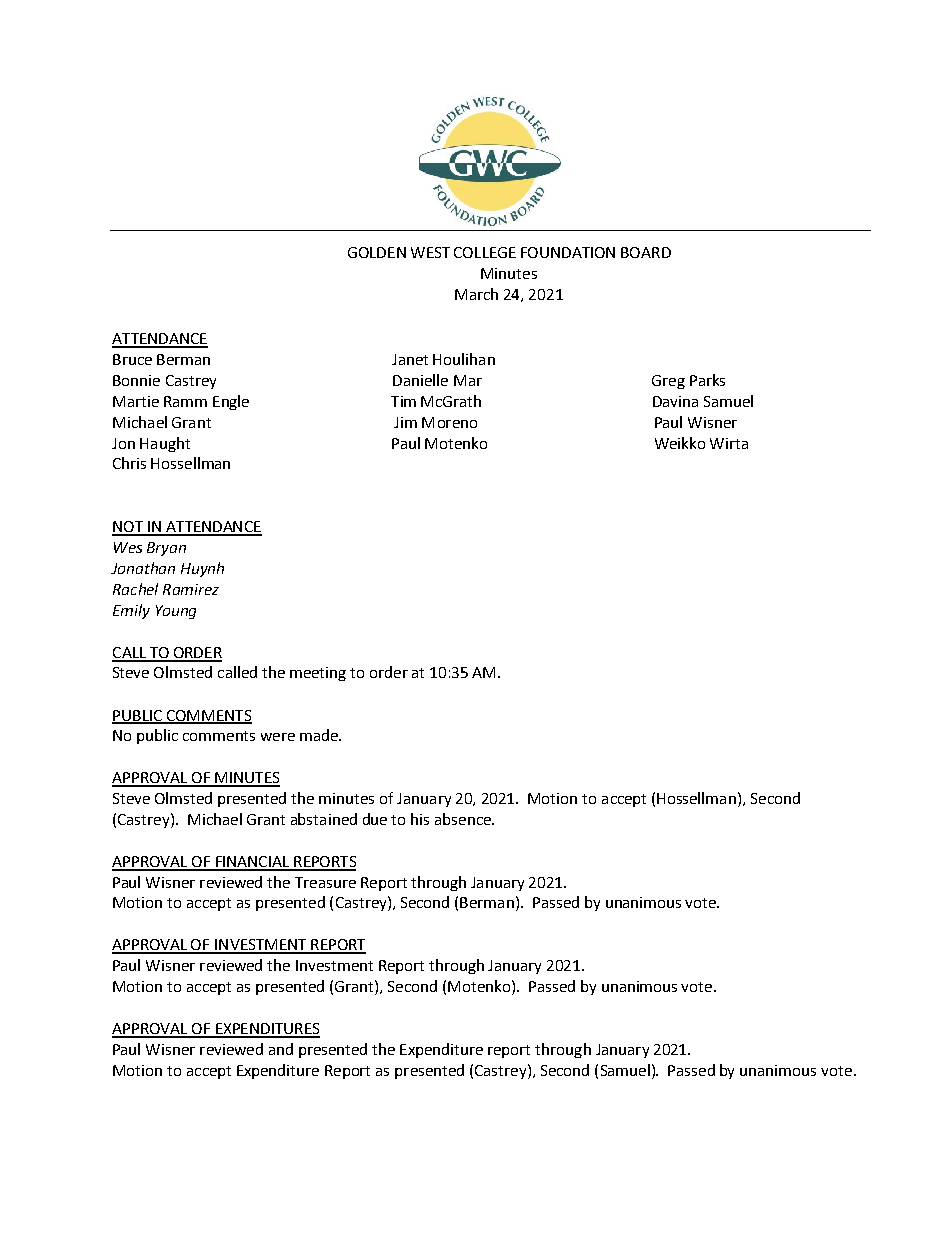 This document has width=952, height=1233. I want to click on BOARD, so click(646, 252).
